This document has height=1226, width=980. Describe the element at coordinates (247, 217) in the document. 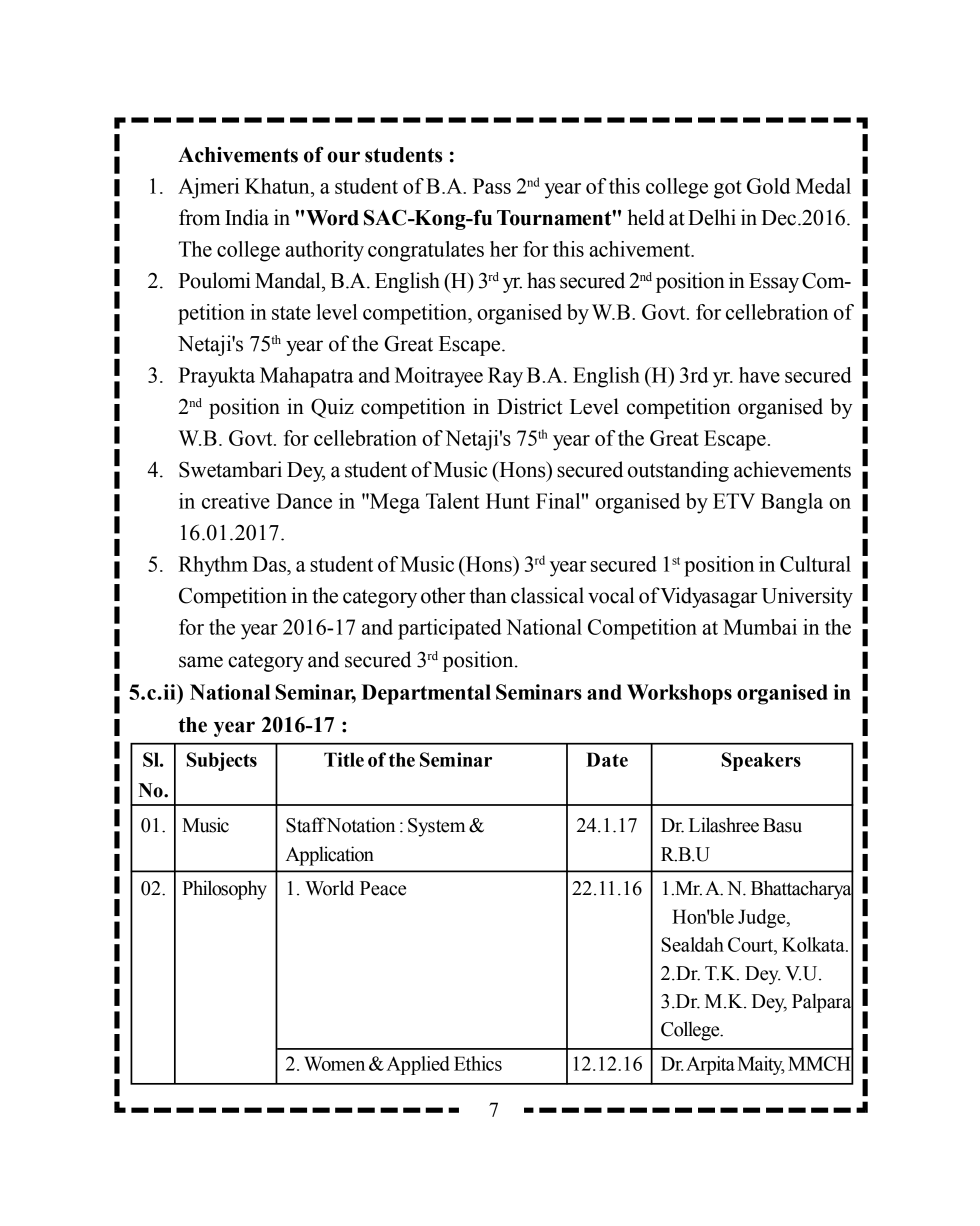

I see `India` at that location.
